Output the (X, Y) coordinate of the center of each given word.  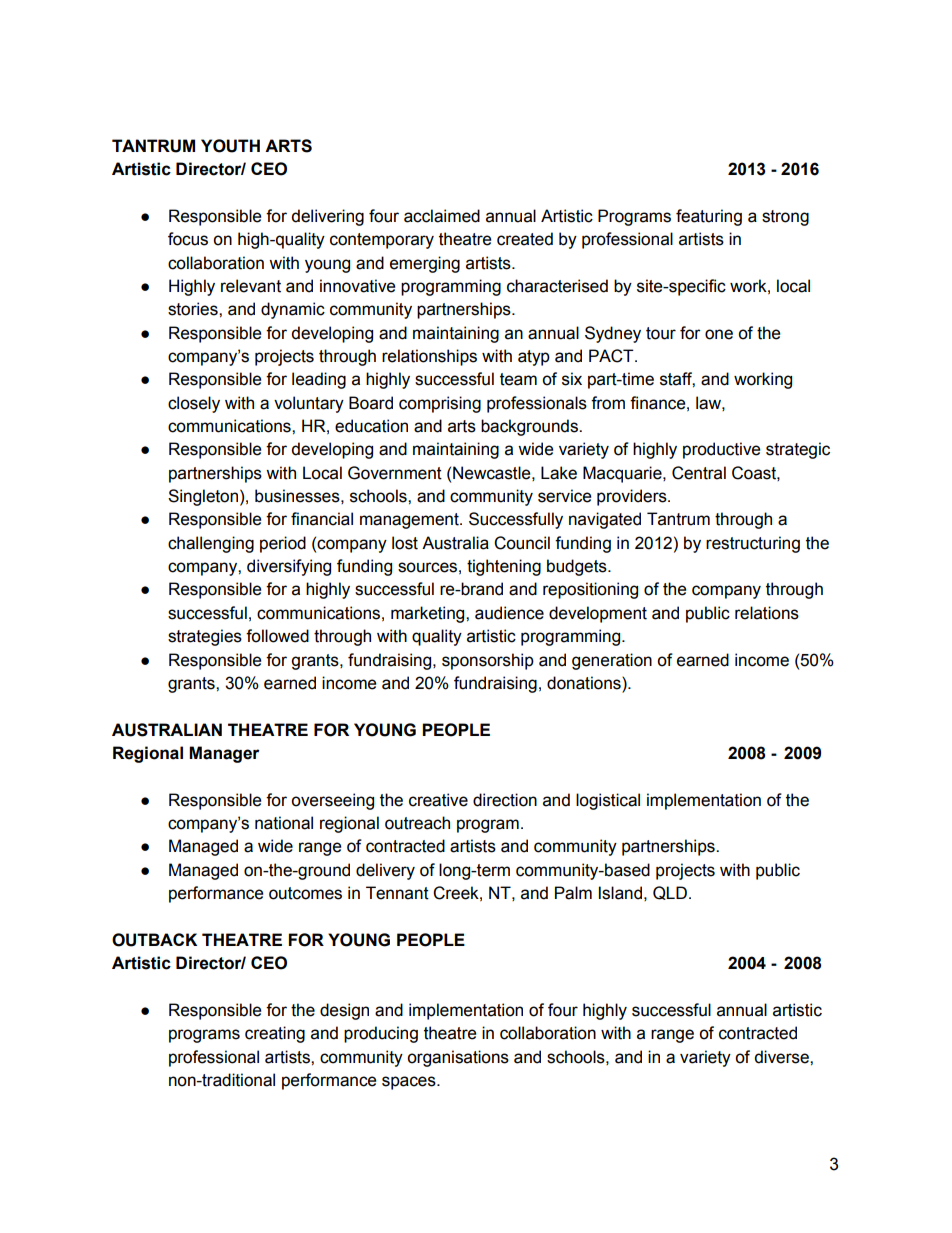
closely (194, 404)
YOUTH (230, 146)
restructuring (753, 544)
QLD (670, 893)
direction (505, 800)
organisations (458, 1058)
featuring (709, 217)
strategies (205, 637)
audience (509, 613)
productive (721, 450)
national (284, 823)
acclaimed (442, 216)
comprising (440, 404)
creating (275, 1034)
